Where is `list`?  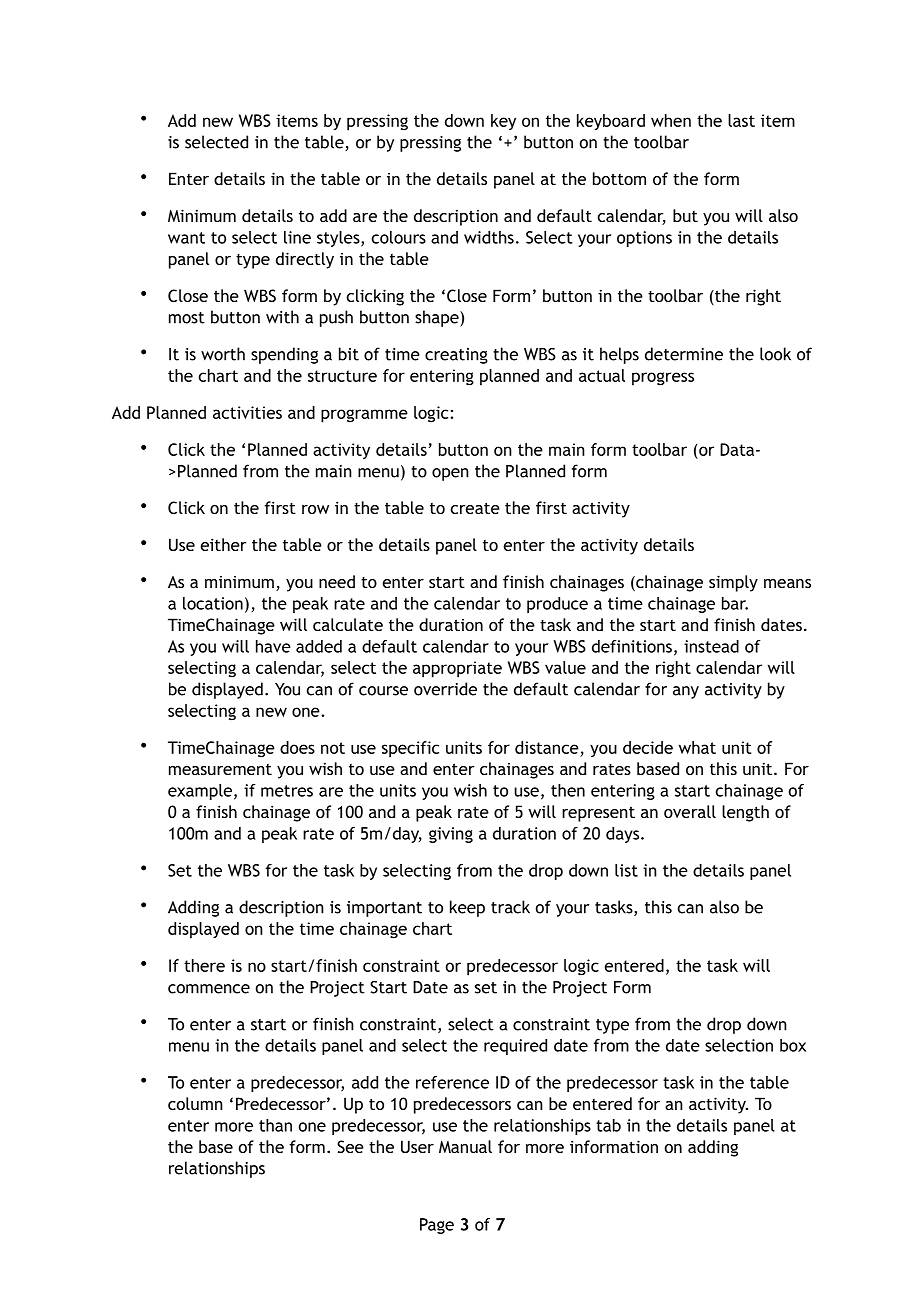 list is located at coordinates (626, 870).
